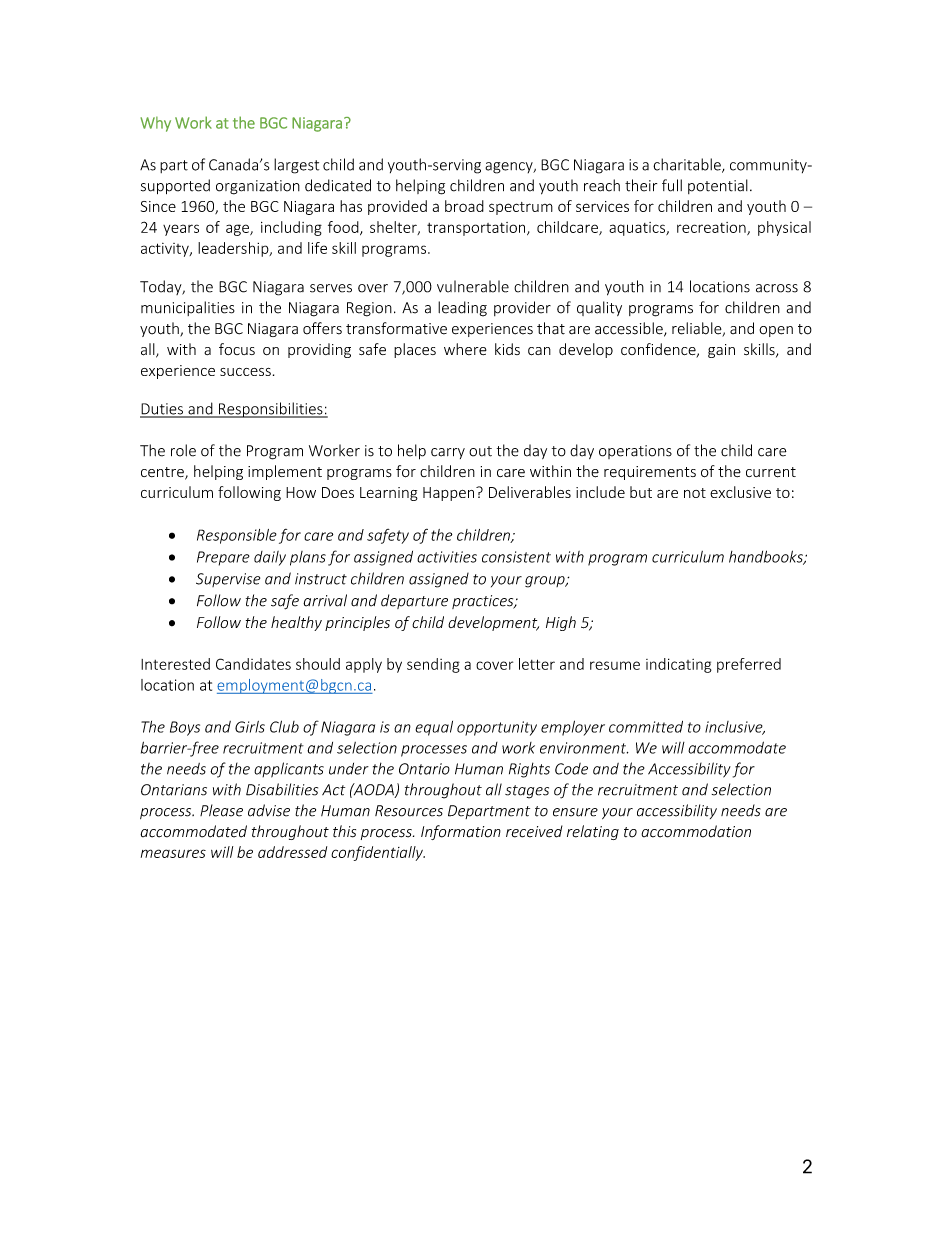 The height and width of the screenshot is (1233, 952). I want to click on where, so click(465, 349).
